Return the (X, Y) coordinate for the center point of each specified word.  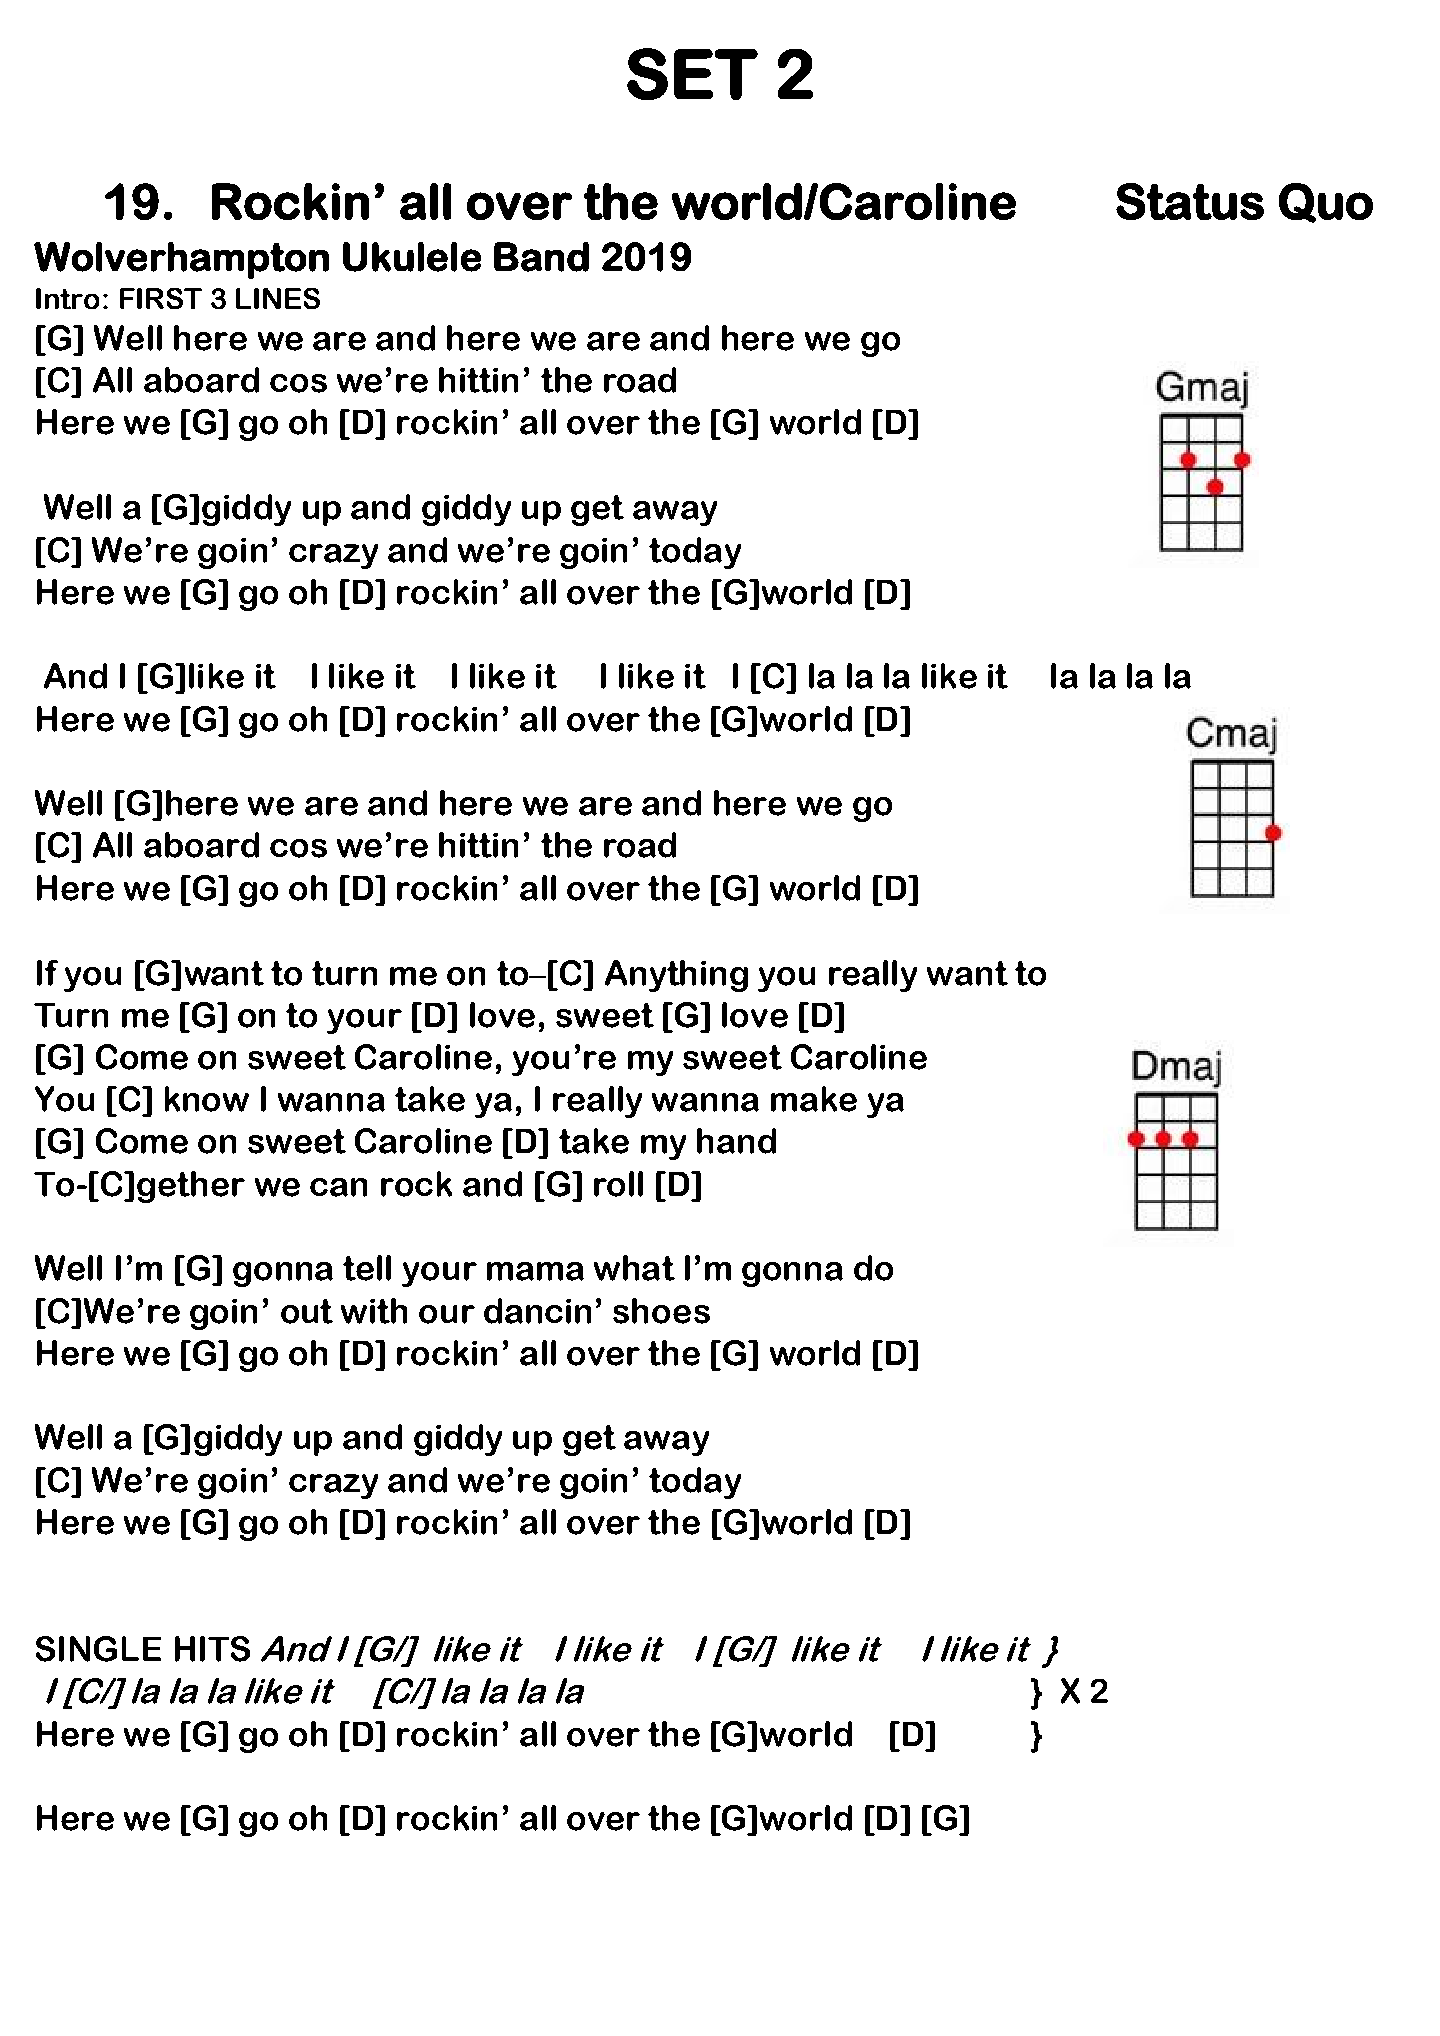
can (338, 1187)
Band (541, 257)
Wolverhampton (181, 260)
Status (1190, 201)
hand (736, 1141)
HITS (212, 1649)
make (814, 1099)
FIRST (161, 298)
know (207, 1099)
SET (692, 74)
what (634, 1268)
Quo (1326, 203)
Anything (676, 976)
